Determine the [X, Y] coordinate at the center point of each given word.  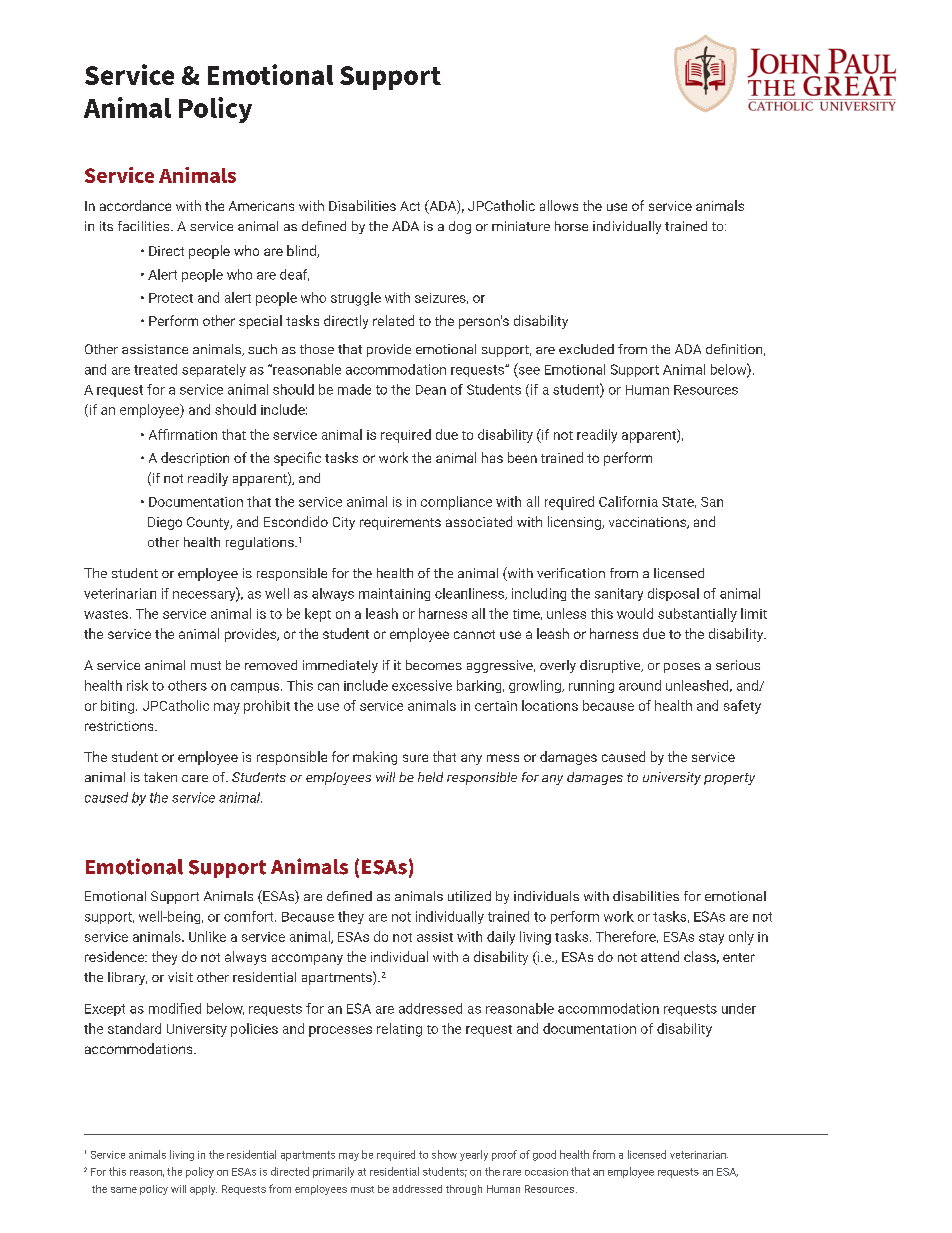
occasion [546, 1172]
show [444, 1154]
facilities [145, 226]
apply [203, 1190]
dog [460, 227]
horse [571, 226]
